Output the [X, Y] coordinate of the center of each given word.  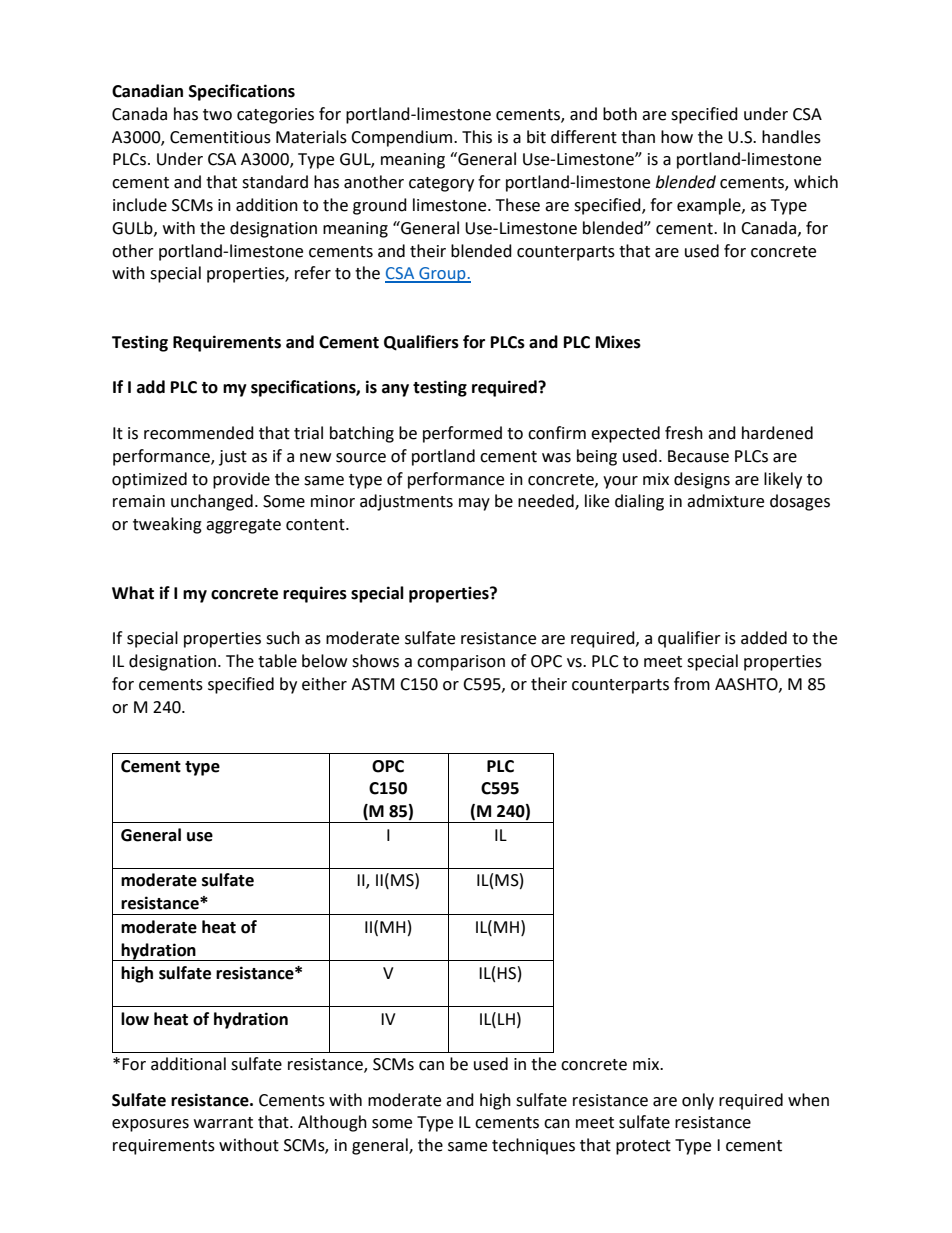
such [283, 638]
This [477, 137]
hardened [777, 433]
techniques [533, 1146]
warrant [223, 1123]
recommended [199, 433]
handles [791, 137]
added [764, 638]
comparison [461, 663]
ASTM [372, 684]
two [217, 115]
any [395, 390]
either [324, 684]
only [698, 1101]
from [692, 684]
